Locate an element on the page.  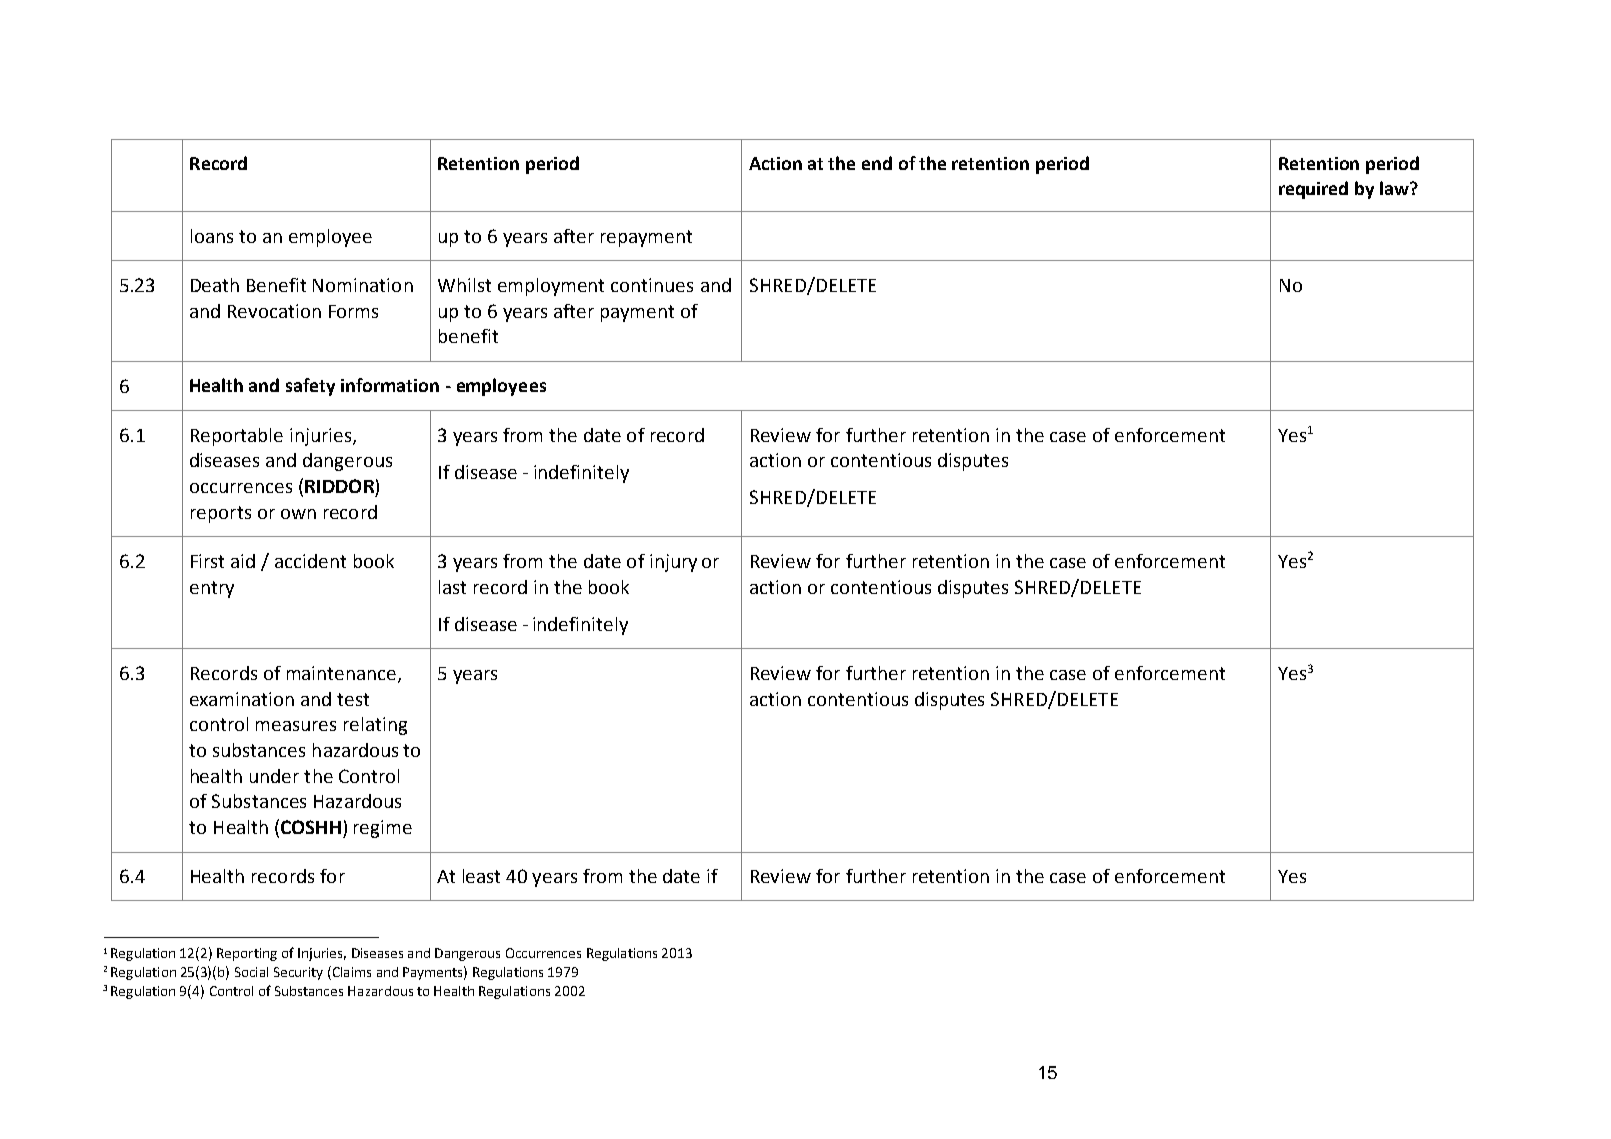
injury is located at coordinates (673, 563).
